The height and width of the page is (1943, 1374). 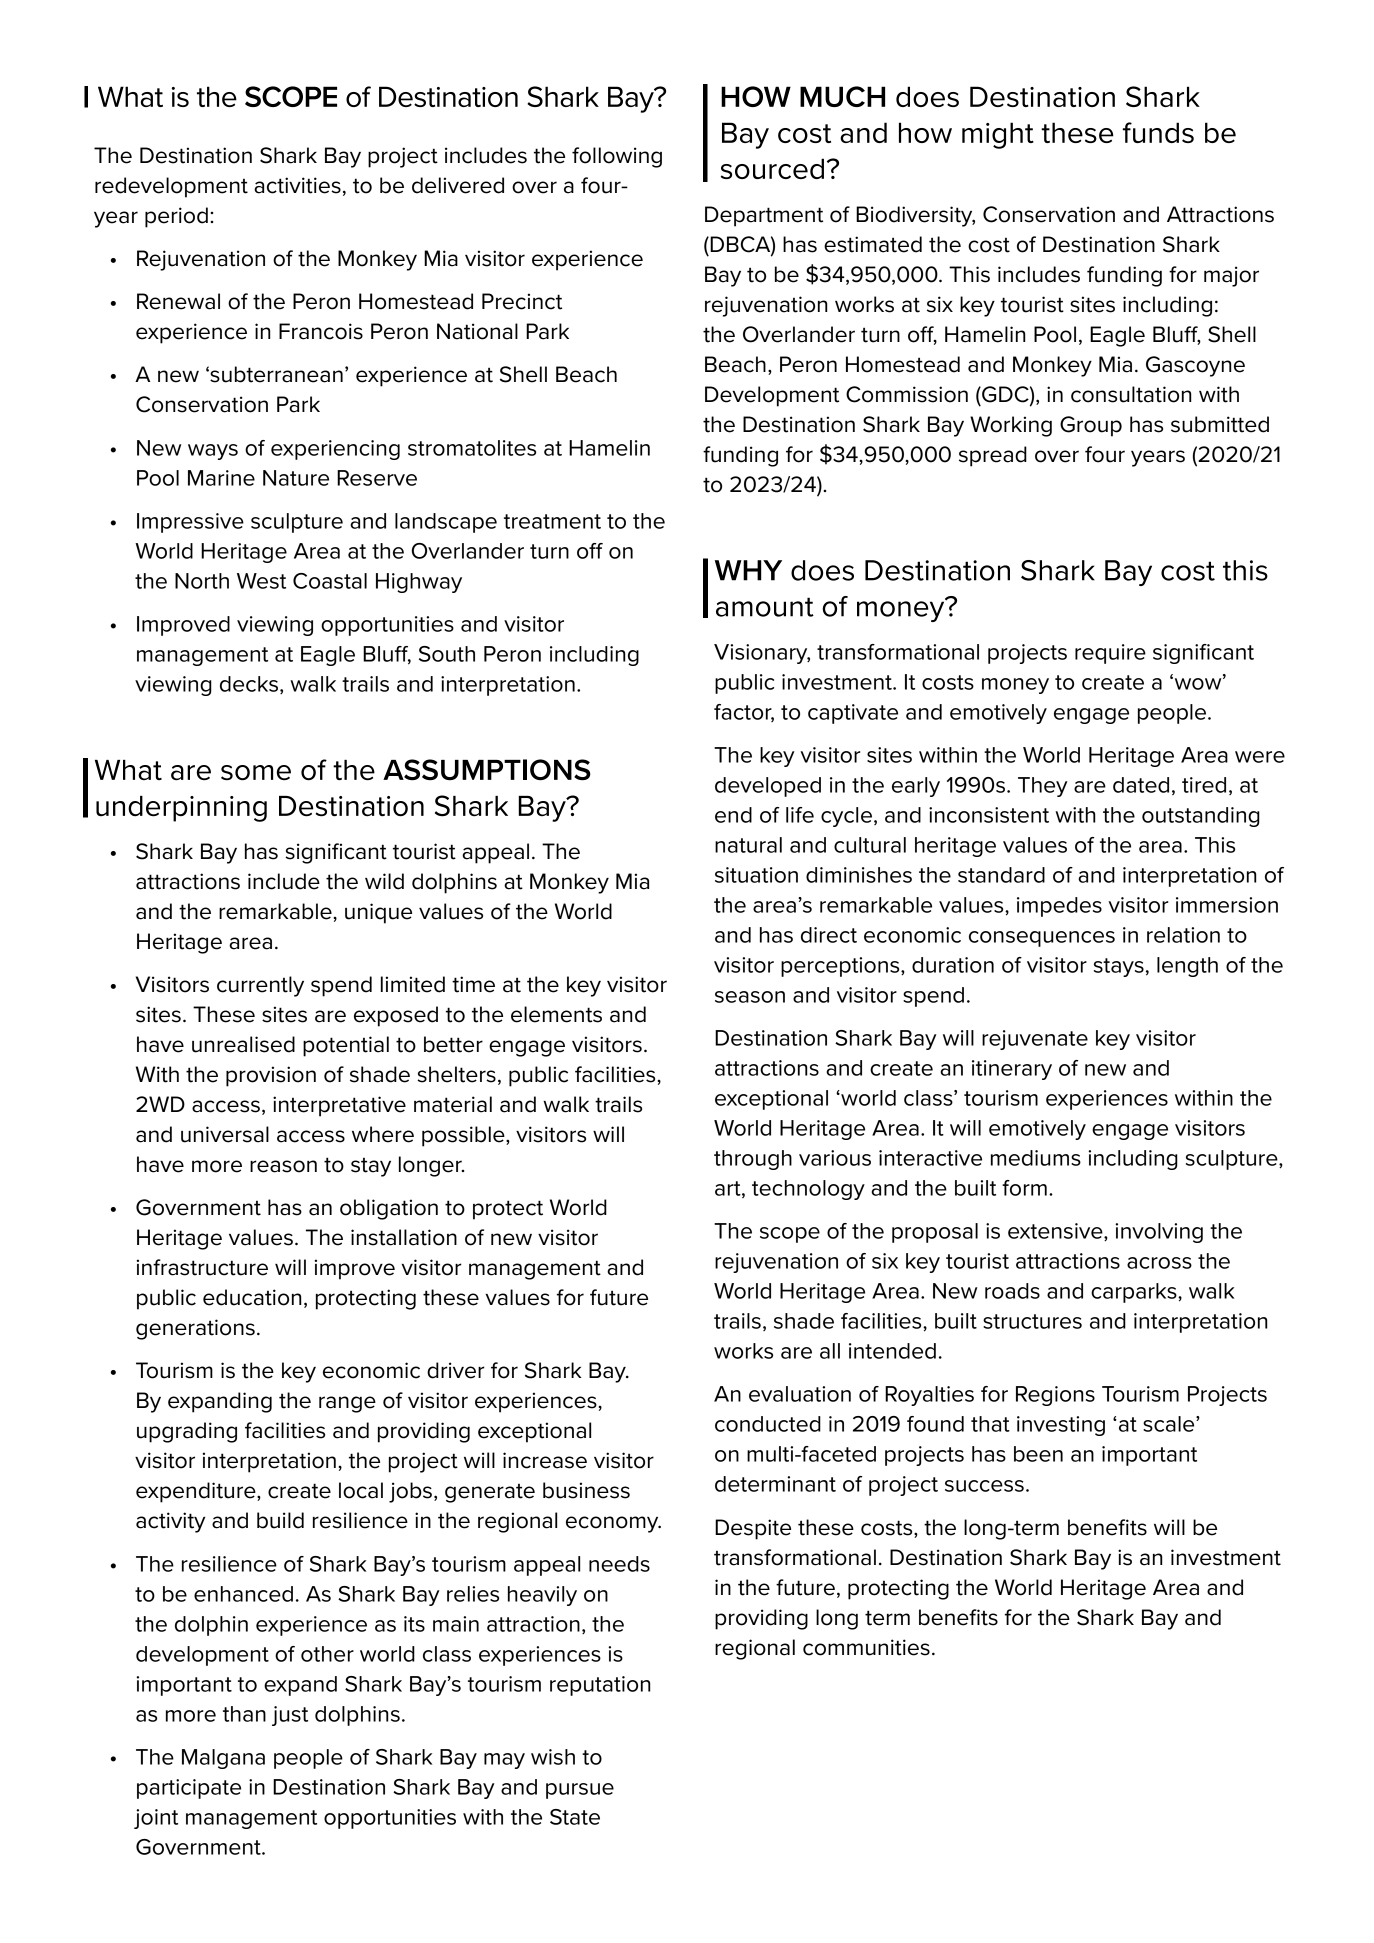 I want to click on just, so click(x=290, y=1716).
